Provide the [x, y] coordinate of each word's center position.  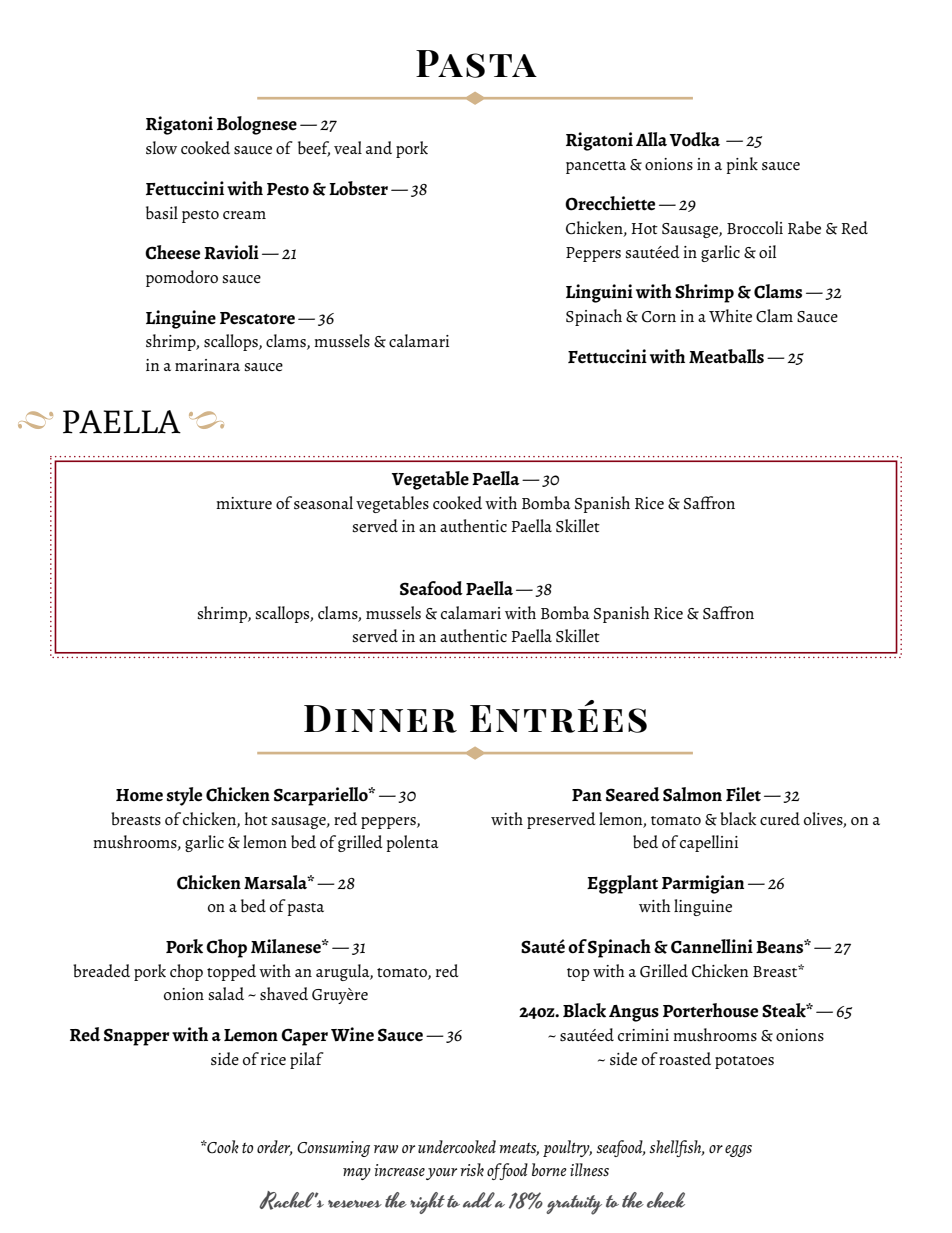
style [184, 796]
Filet [743, 794]
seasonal [323, 503]
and [379, 147]
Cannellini [712, 946]
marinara [207, 365]
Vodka [695, 139]
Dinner [380, 719]
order [275, 1148]
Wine [352, 1034]
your [441, 1174]
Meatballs [726, 356]
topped [231, 972]
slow [161, 147]
